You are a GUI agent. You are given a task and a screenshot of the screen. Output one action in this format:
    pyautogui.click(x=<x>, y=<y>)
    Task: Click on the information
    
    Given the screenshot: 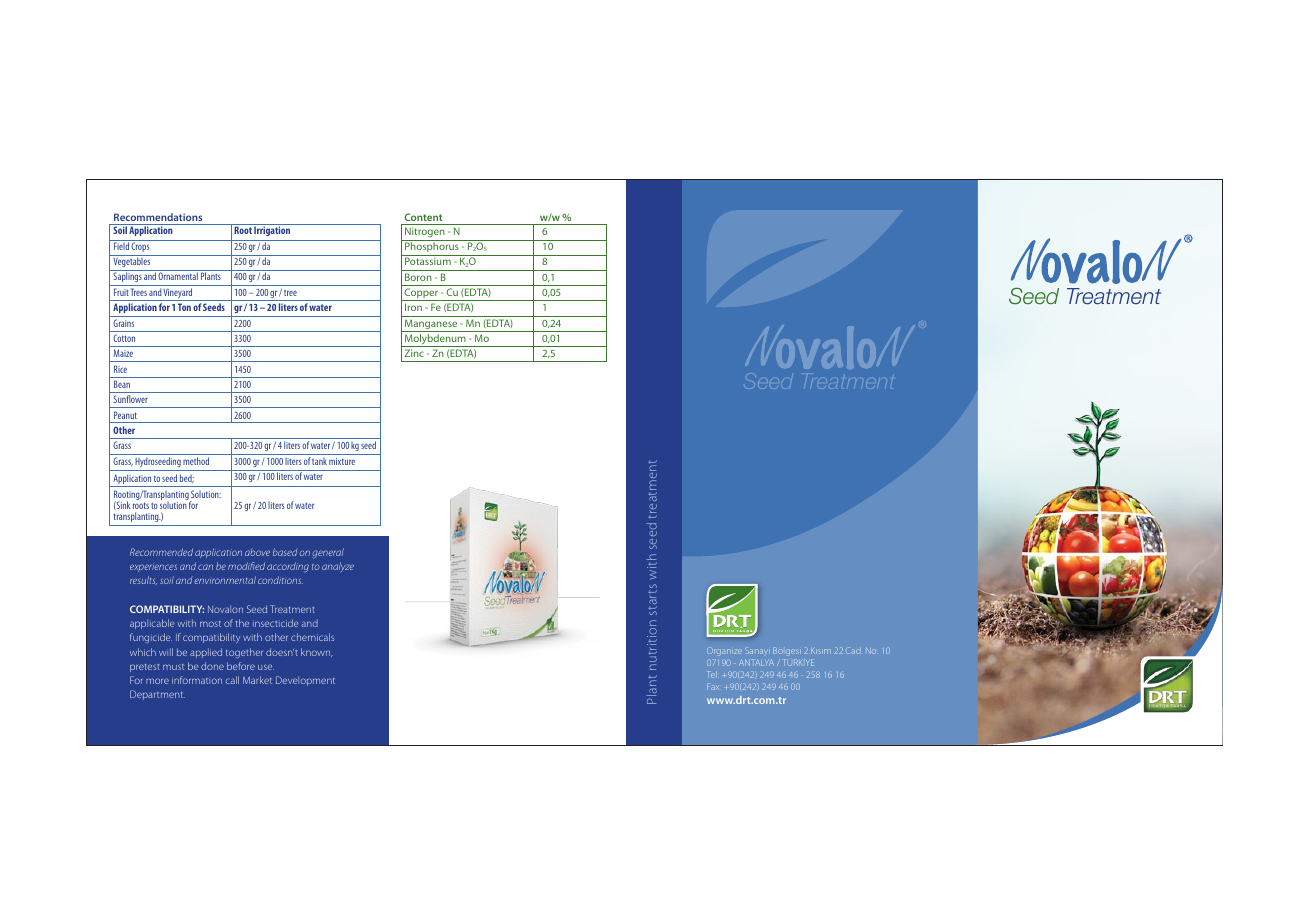 What is the action you would take?
    pyautogui.click(x=197, y=680)
